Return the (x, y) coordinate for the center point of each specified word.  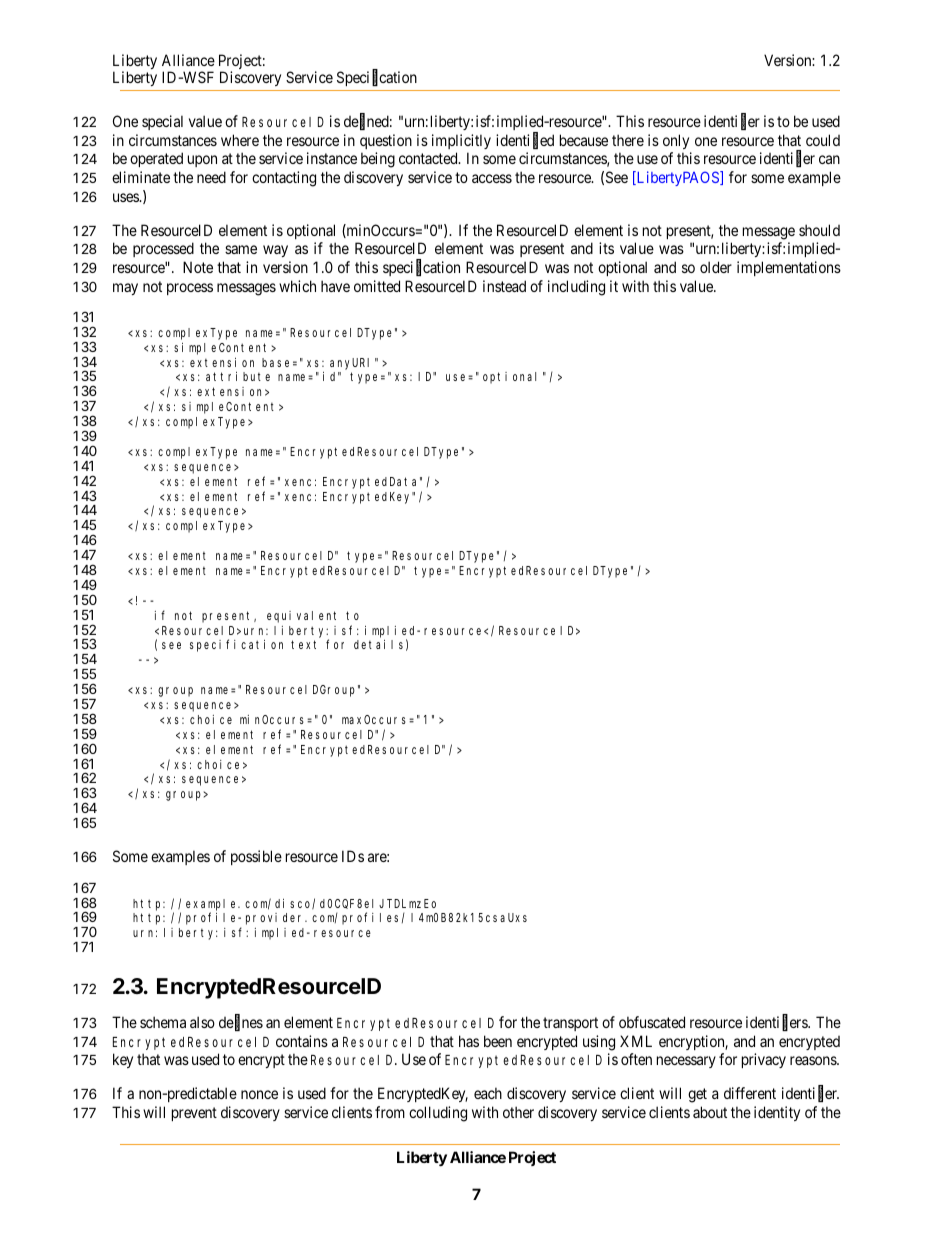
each (488, 1093)
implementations (789, 268)
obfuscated (652, 1022)
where (240, 140)
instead (504, 286)
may (125, 289)
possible (256, 857)
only (676, 141)
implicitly (461, 141)
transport (570, 1024)
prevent (194, 1114)
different (750, 1093)
